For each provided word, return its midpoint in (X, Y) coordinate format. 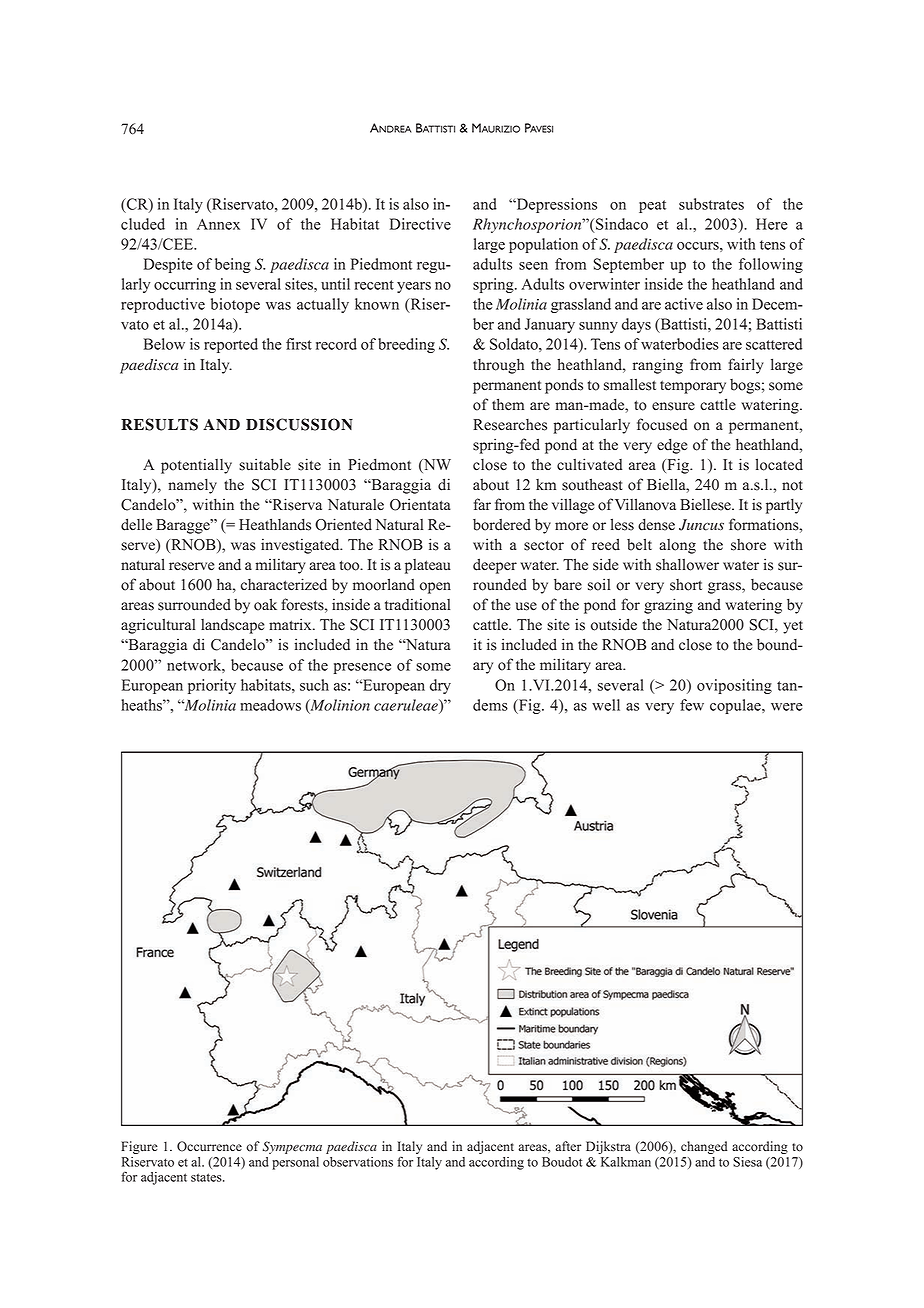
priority (212, 686)
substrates (711, 204)
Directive (420, 224)
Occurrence (209, 1146)
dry (440, 686)
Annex (218, 224)
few (692, 705)
